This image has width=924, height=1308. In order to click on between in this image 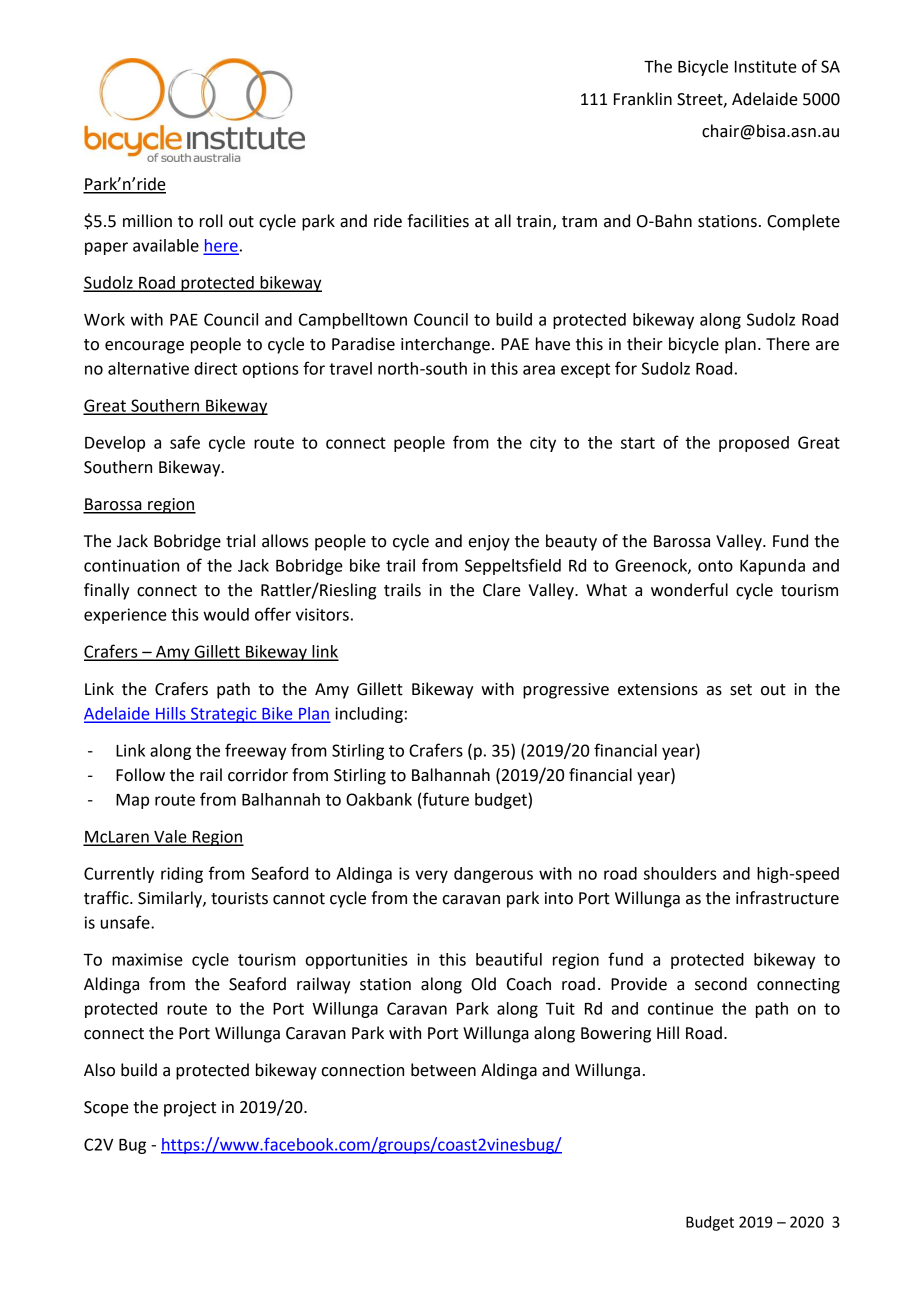, I will do `click(443, 1070)`.
